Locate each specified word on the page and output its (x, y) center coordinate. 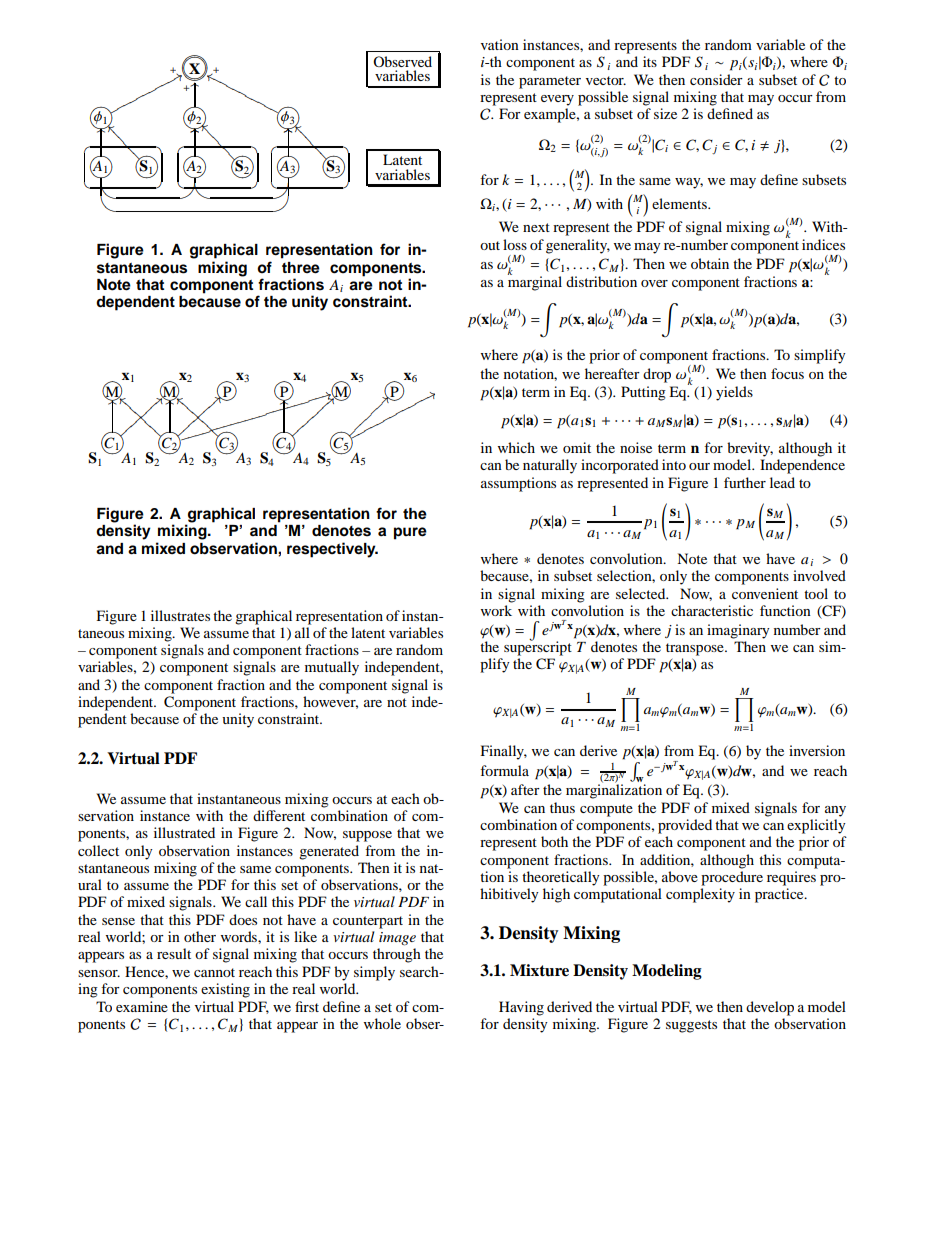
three (301, 268)
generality (578, 246)
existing (225, 990)
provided (685, 826)
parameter (550, 82)
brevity (750, 449)
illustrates (180, 615)
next (536, 227)
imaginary (738, 631)
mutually (332, 668)
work (496, 610)
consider (716, 79)
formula (504, 770)
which (516, 447)
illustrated (184, 832)
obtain (710, 263)
